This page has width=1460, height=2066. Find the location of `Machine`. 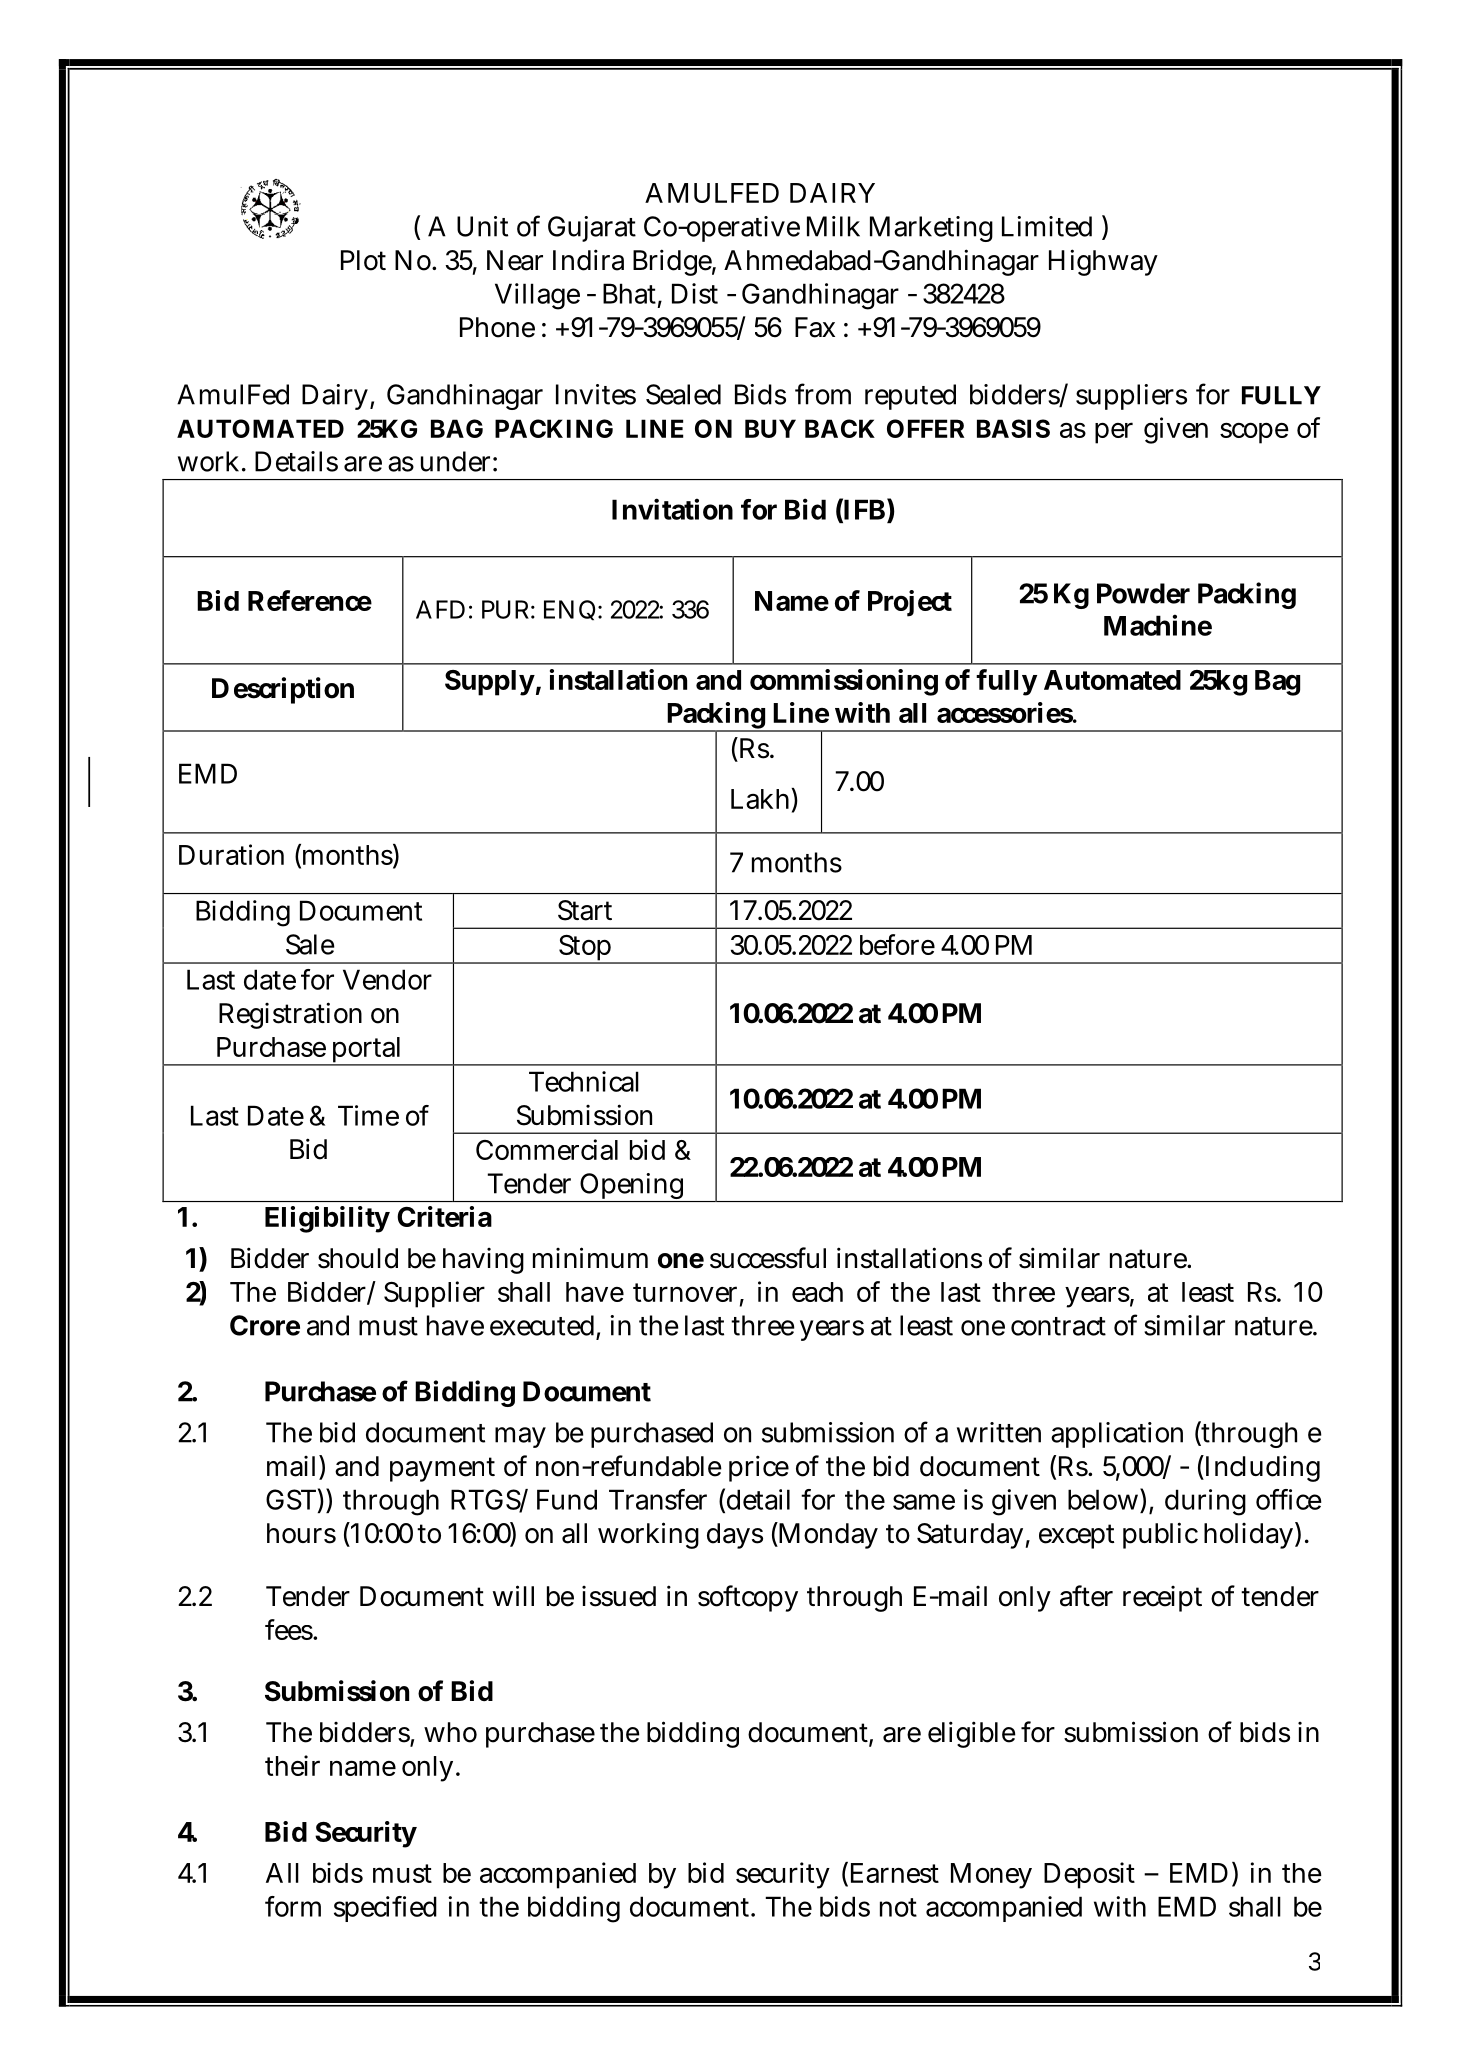

Machine is located at coordinates (1158, 625).
